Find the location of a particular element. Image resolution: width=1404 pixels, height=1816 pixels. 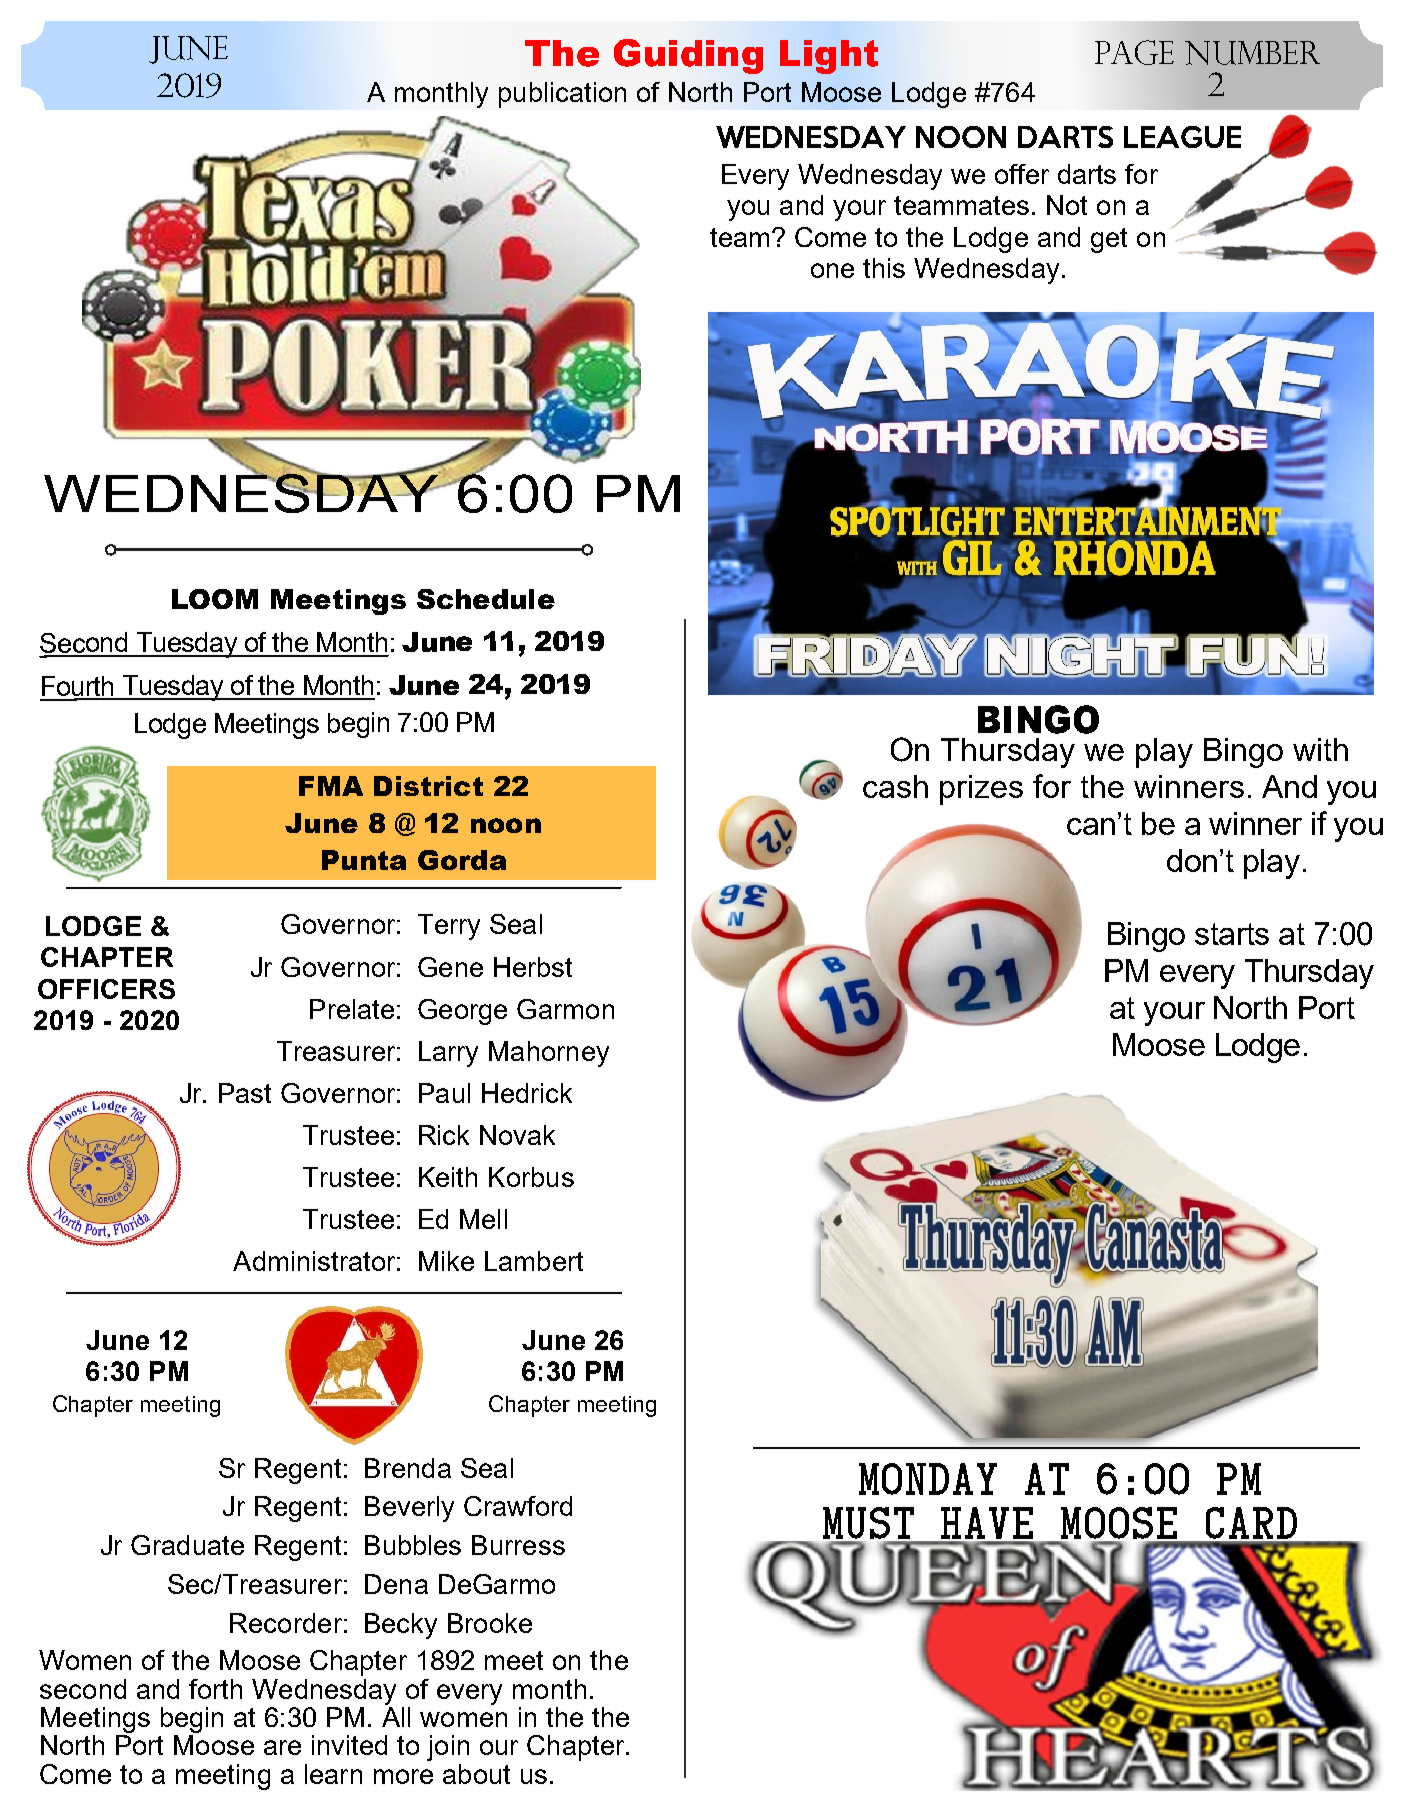

are is located at coordinates (282, 1747).
